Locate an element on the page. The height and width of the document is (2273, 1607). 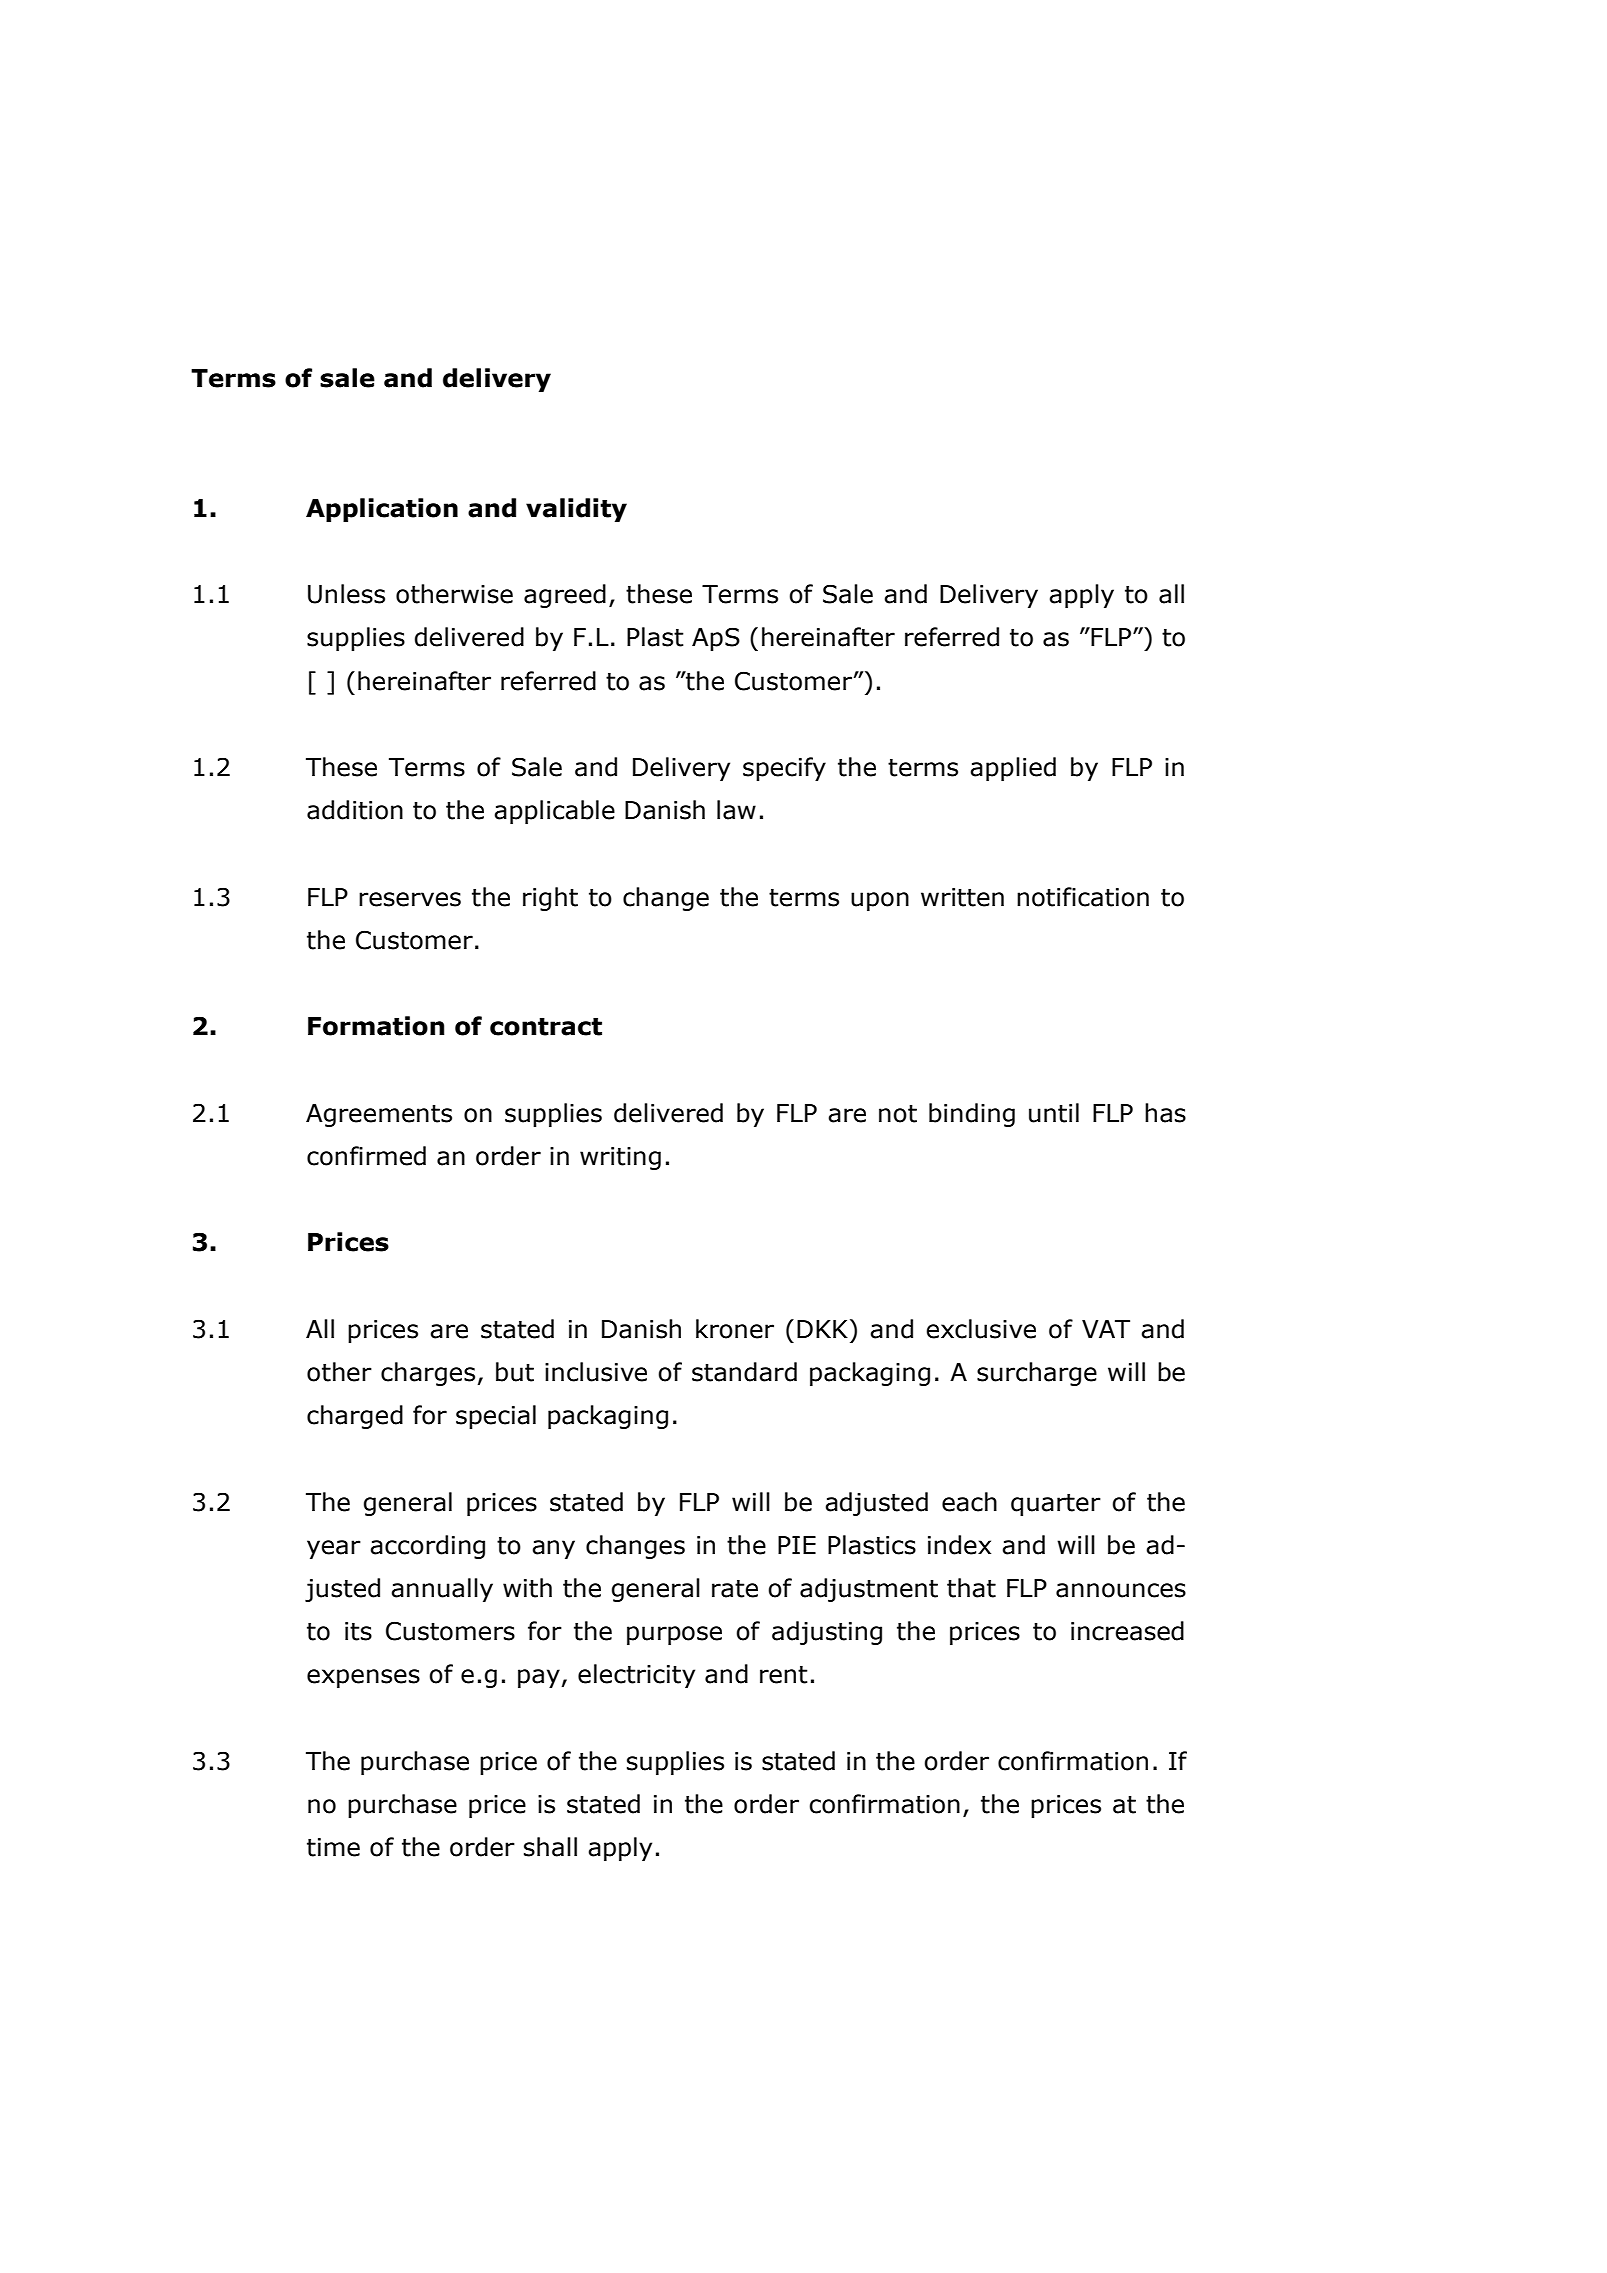
applied is located at coordinates (1013, 769).
